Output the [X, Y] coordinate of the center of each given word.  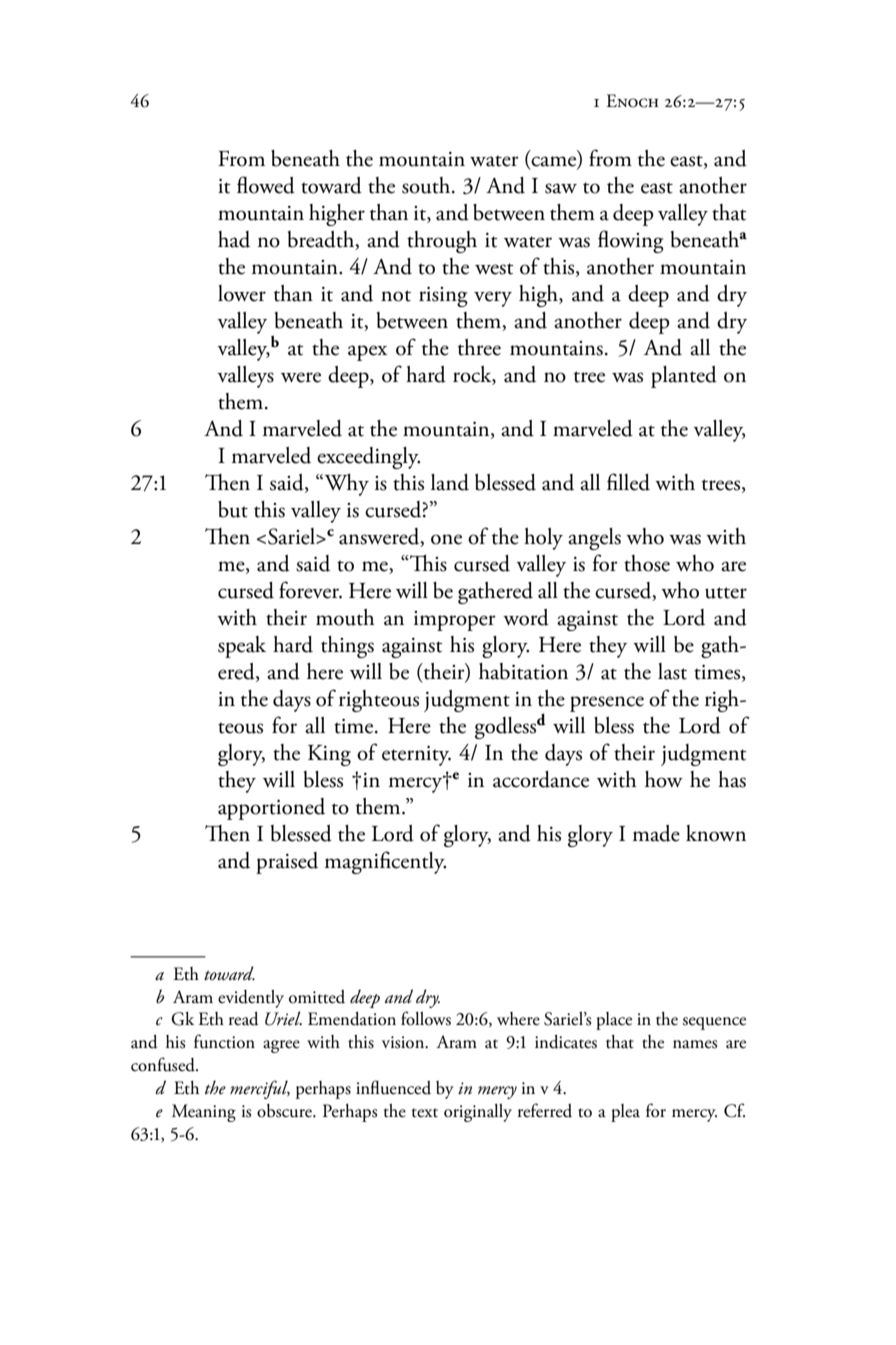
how [664, 779]
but [233, 509]
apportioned [271, 809]
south [427, 185]
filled [628, 482]
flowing [631, 241]
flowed [266, 185]
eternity [416, 756]
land [450, 482]
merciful [260, 1089]
